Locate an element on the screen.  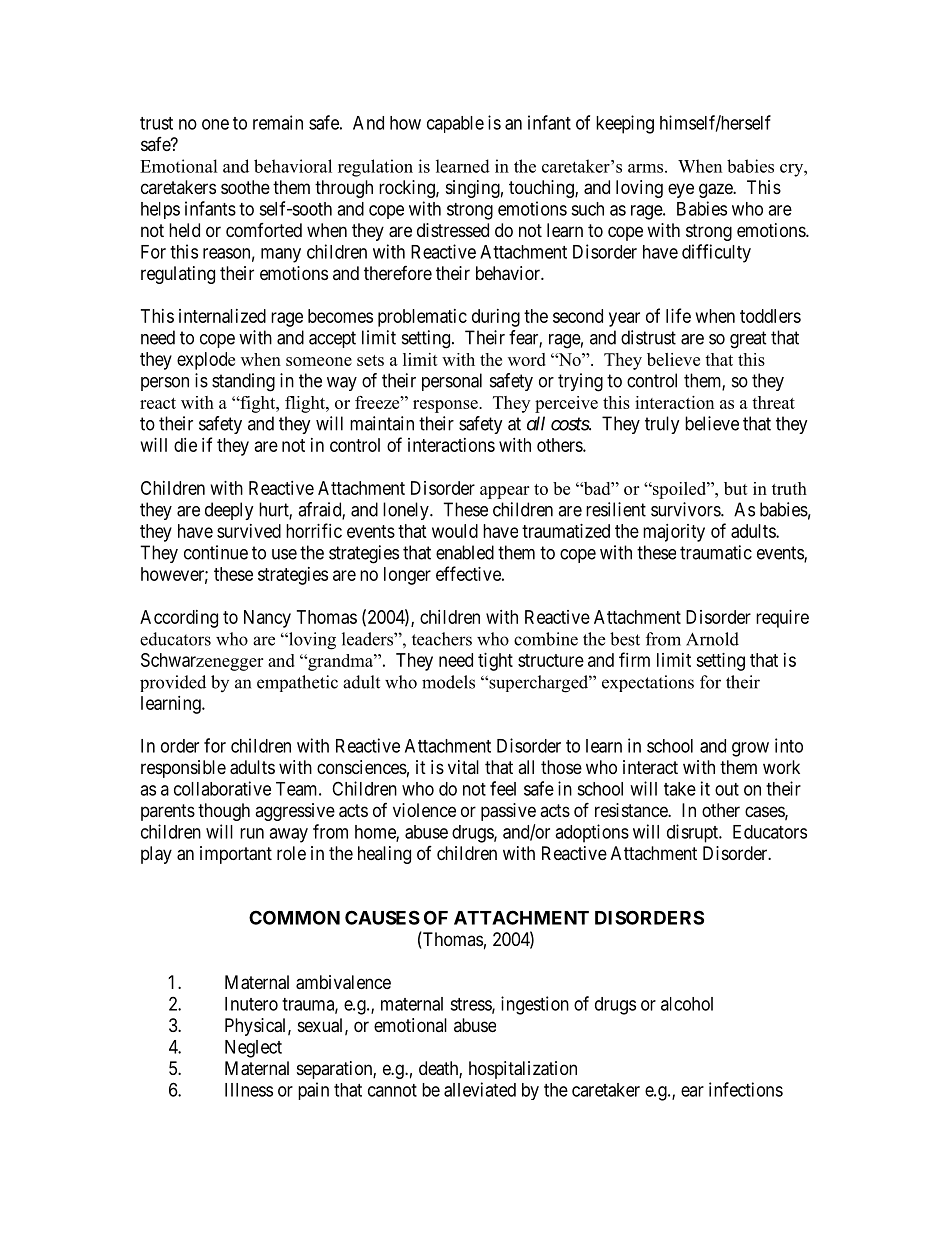
capable is located at coordinates (455, 124).
